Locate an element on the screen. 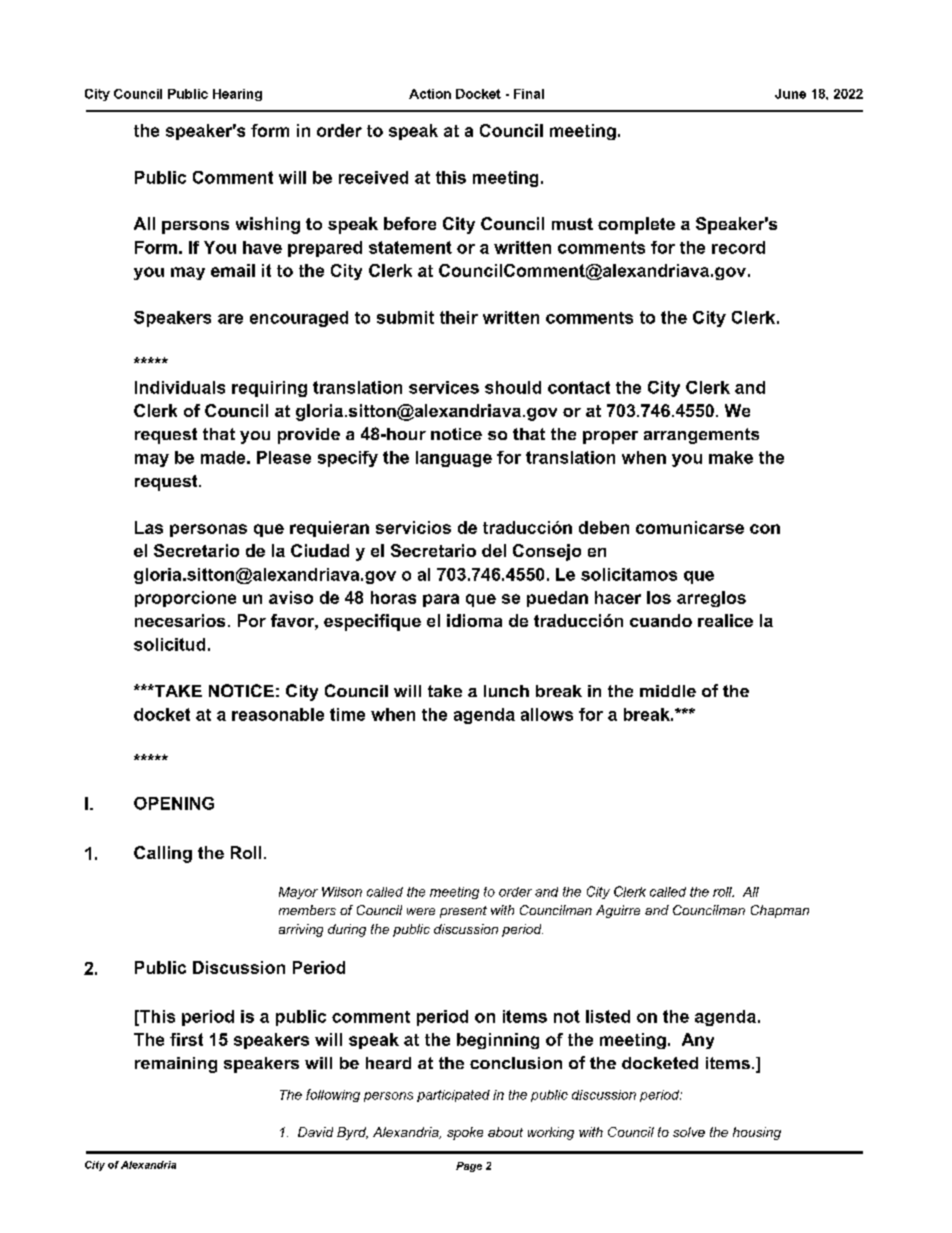  reasonable is located at coordinates (278, 714).
